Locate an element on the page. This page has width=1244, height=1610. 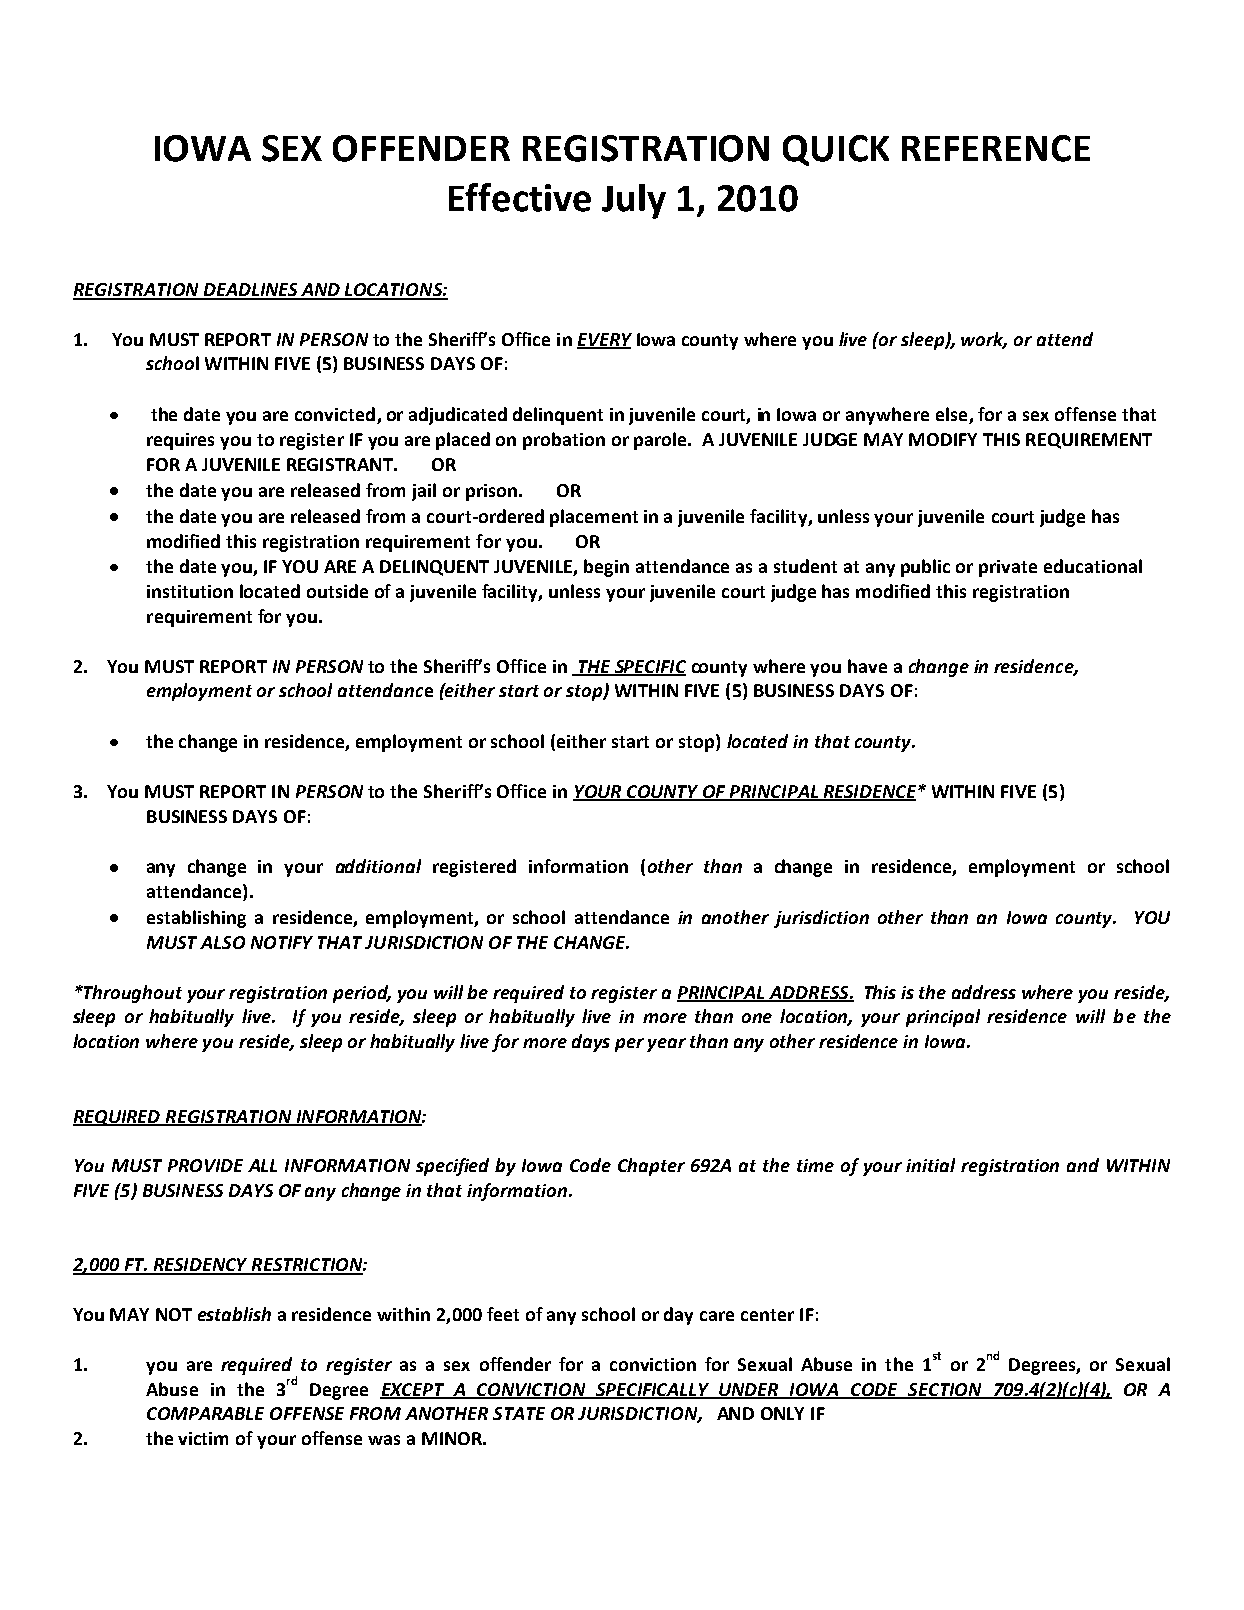
COMPARABLE is located at coordinates (205, 1413).
